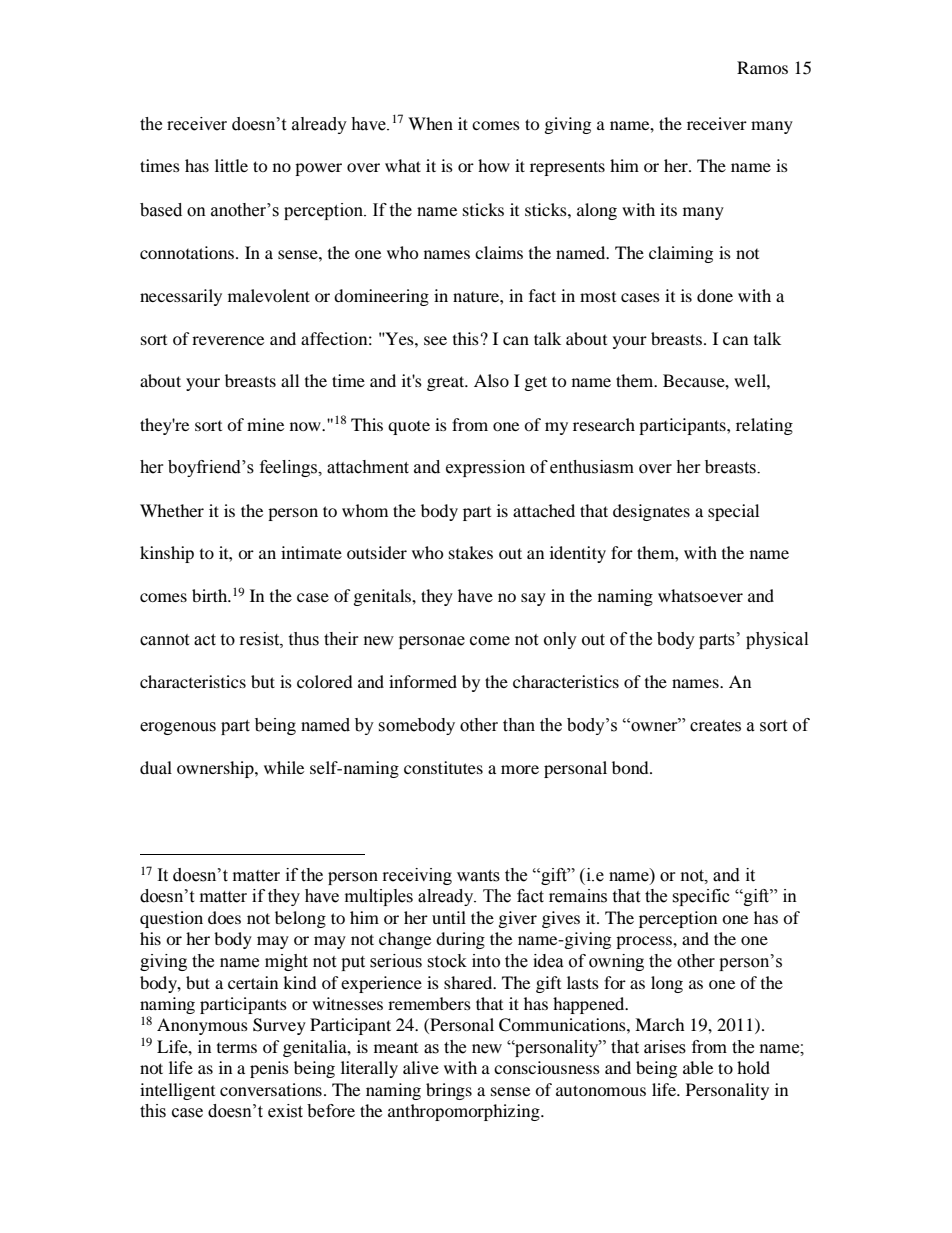 The width and height of the page is (952, 1233). What do you see at coordinates (430, 123) in the page?
I see `When` at bounding box center [430, 123].
